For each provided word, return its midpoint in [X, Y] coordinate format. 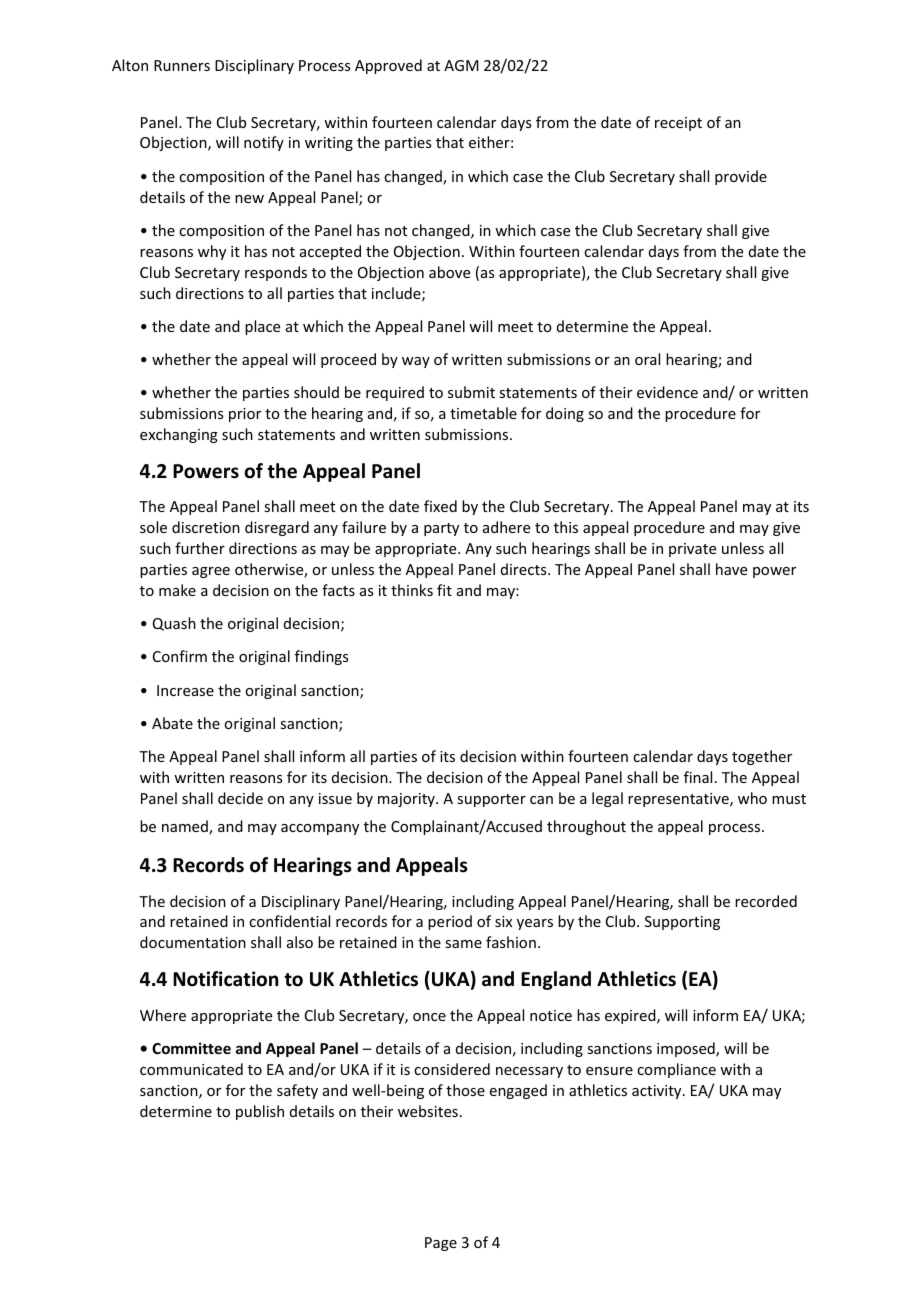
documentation [193, 942]
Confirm [180, 656]
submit [471, 392]
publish [260, 1112]
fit [444, 590]
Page [441, 1244]
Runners [182, 65]
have [731, 569]
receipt [678, 124]
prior [245, 415]
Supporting [682, 923]
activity [658, 1092]
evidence [667, 392]
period [450, 922]
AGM [461, 65]
